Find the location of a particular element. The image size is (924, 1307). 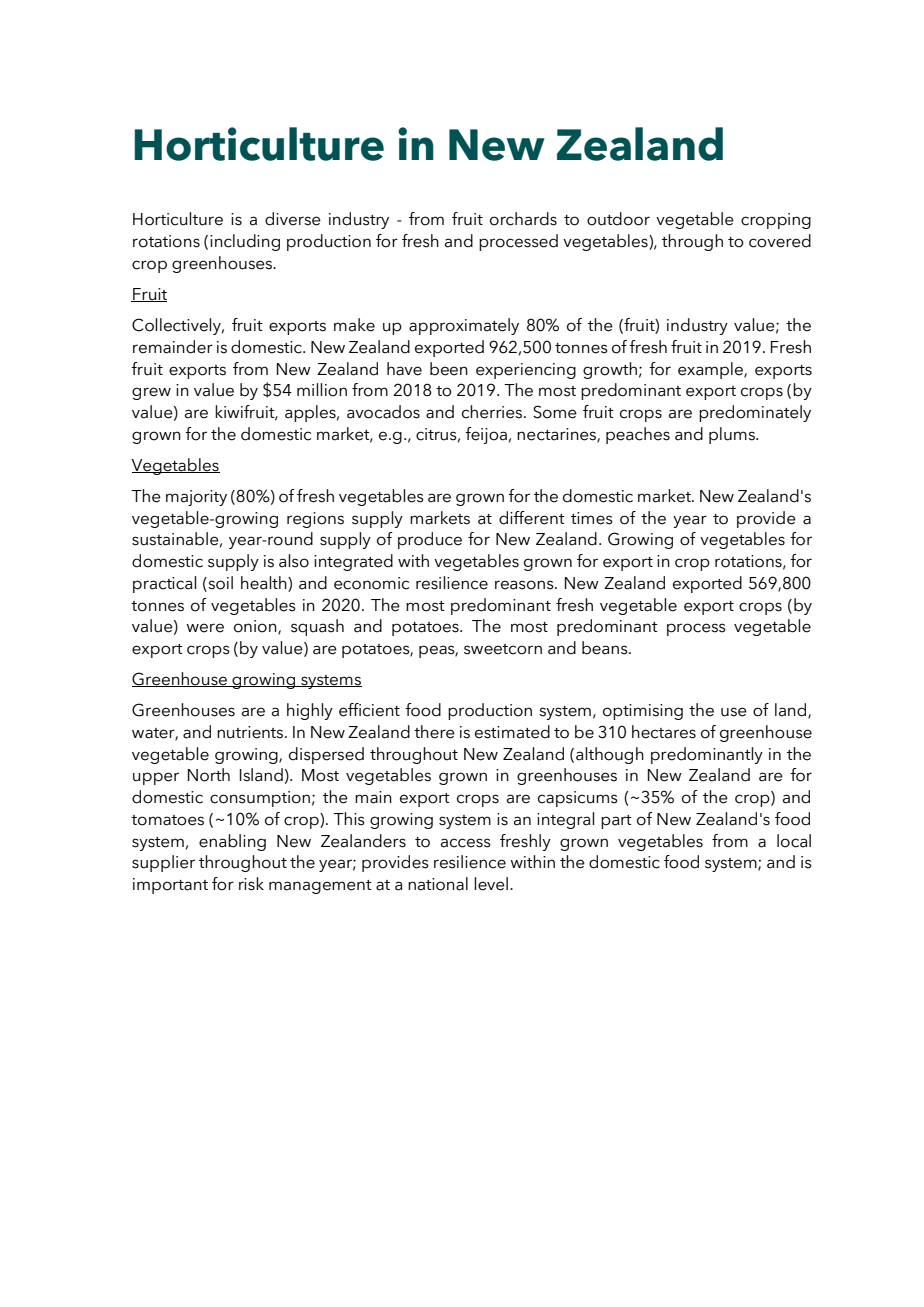

also is located at coordinates (294, 561).
